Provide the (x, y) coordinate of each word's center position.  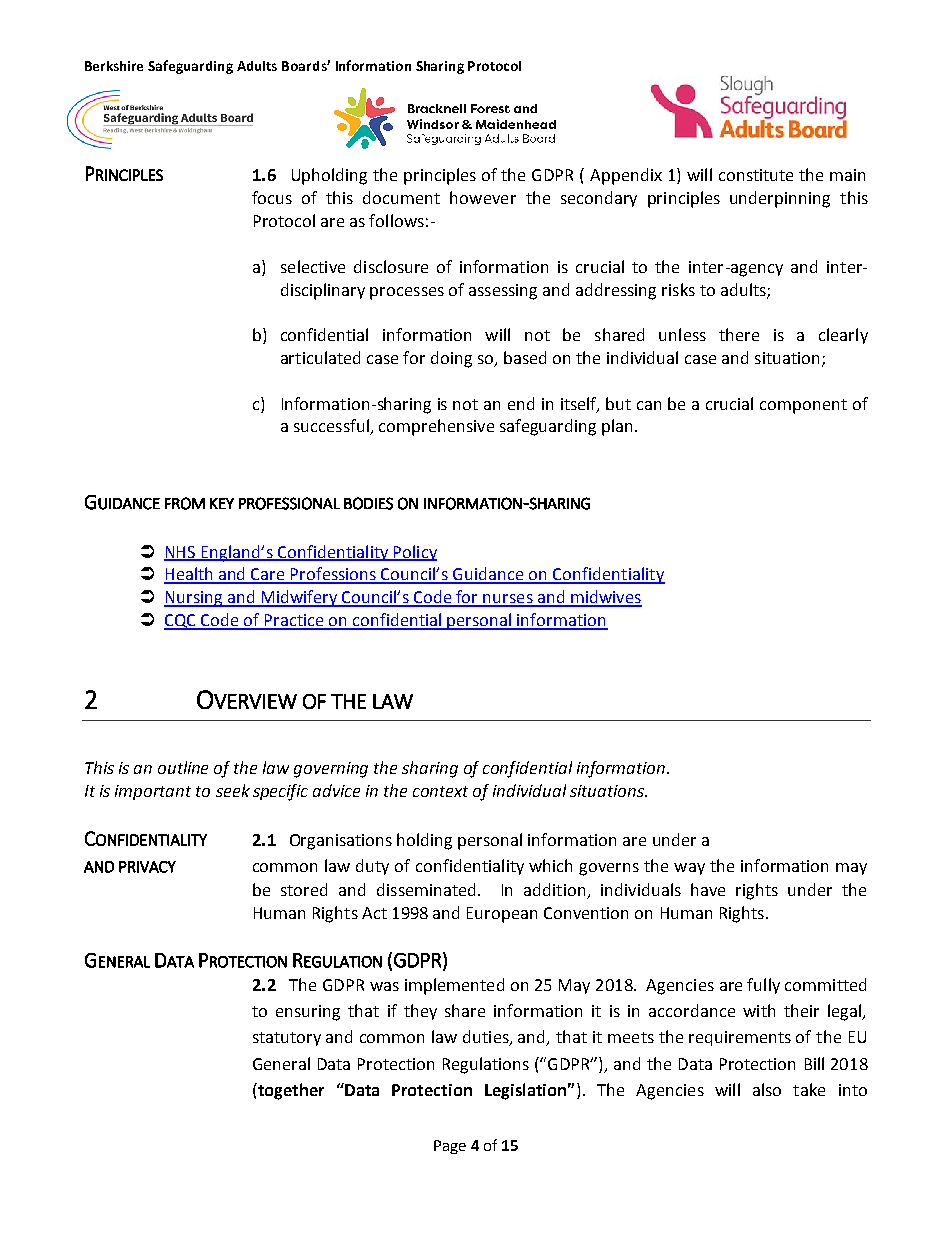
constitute (756, 175)
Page (450, 1147)
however (483, 197)
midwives (605, 598)
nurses (508, 600)
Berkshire (114, 66)
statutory (287, 1039)
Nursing (194, 599)
